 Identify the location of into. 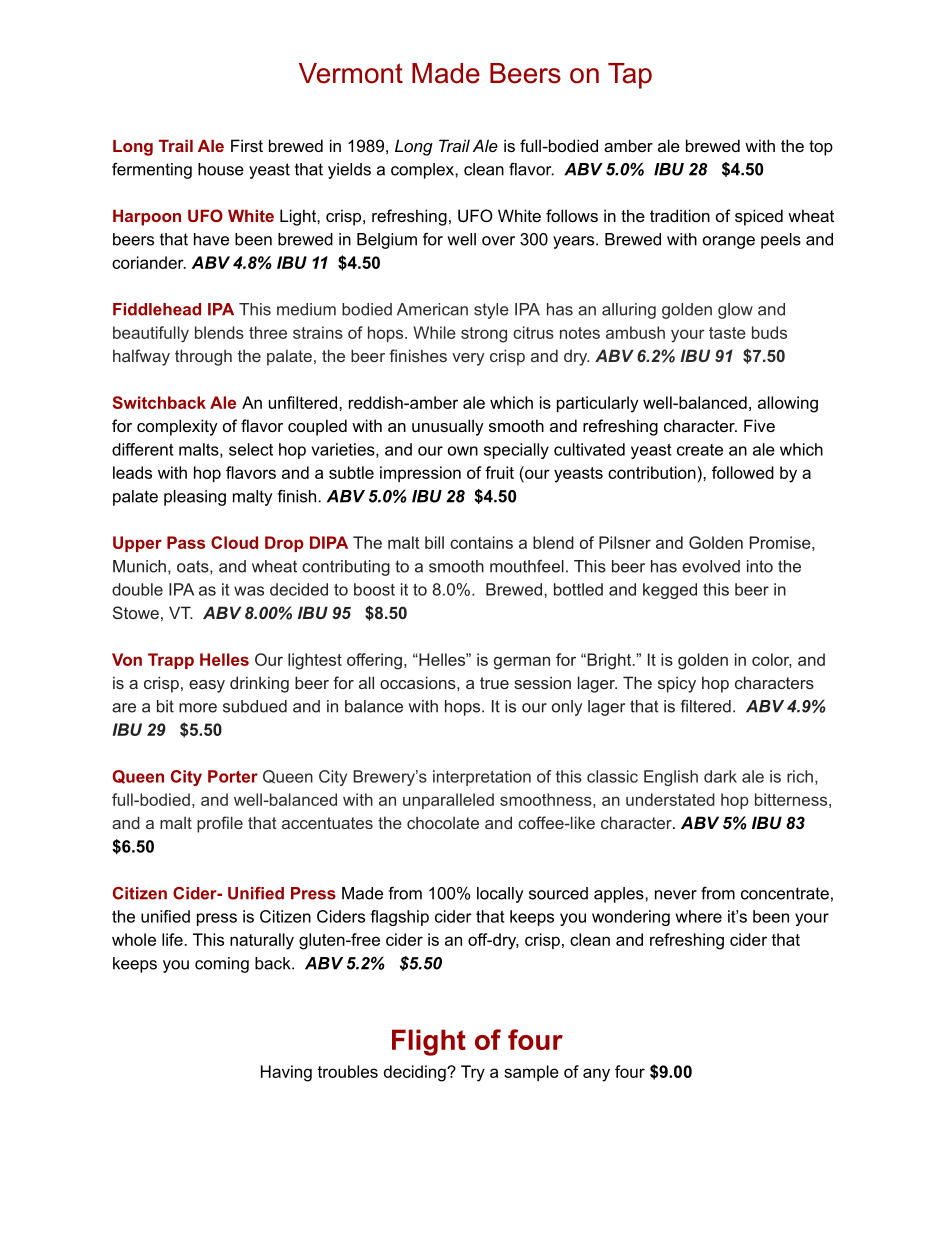
(760, 566).
